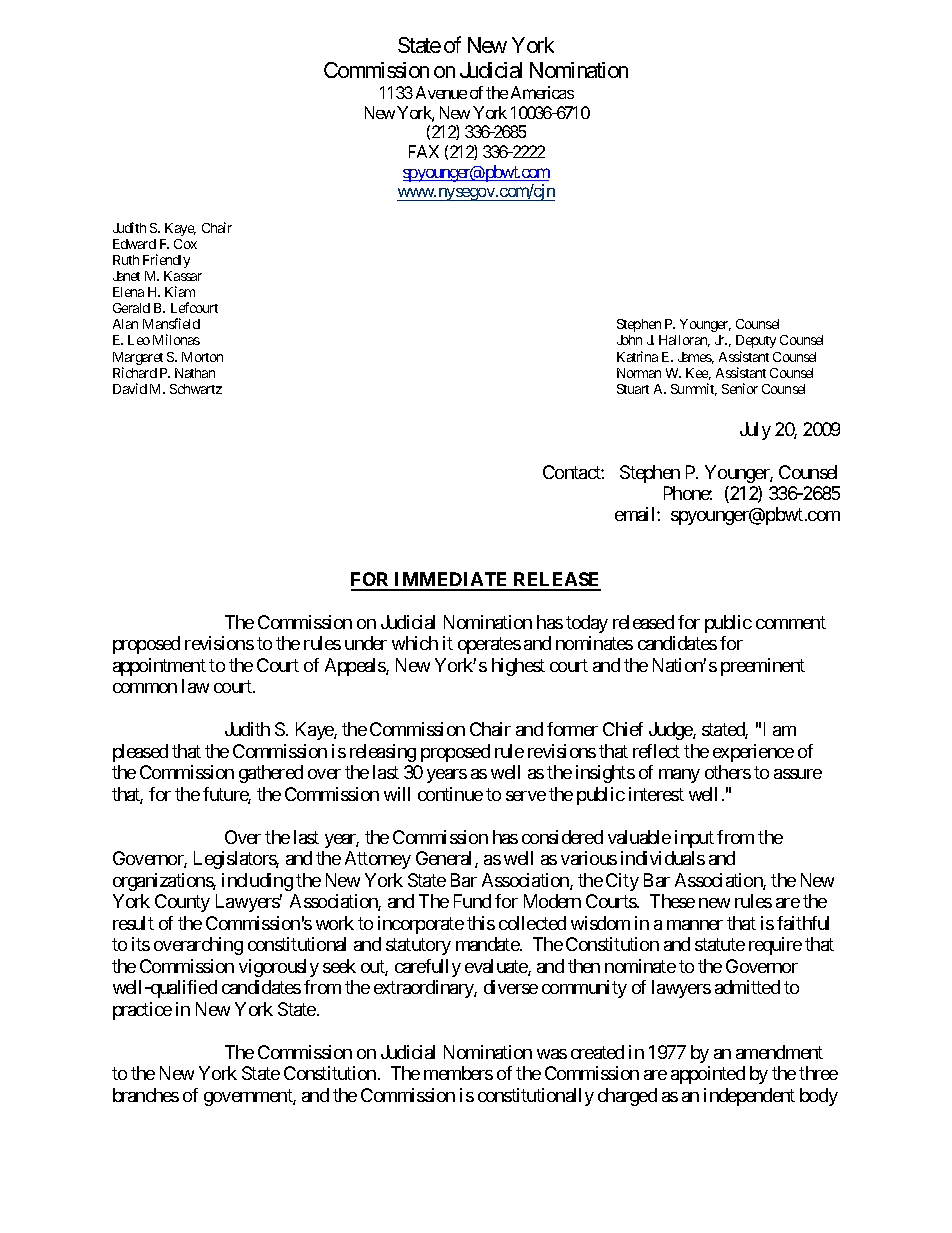 This screenshot has width=952, height=1233. Describe the element at coordinates (182, 903) in the screenshot. I see `County` at that location.
